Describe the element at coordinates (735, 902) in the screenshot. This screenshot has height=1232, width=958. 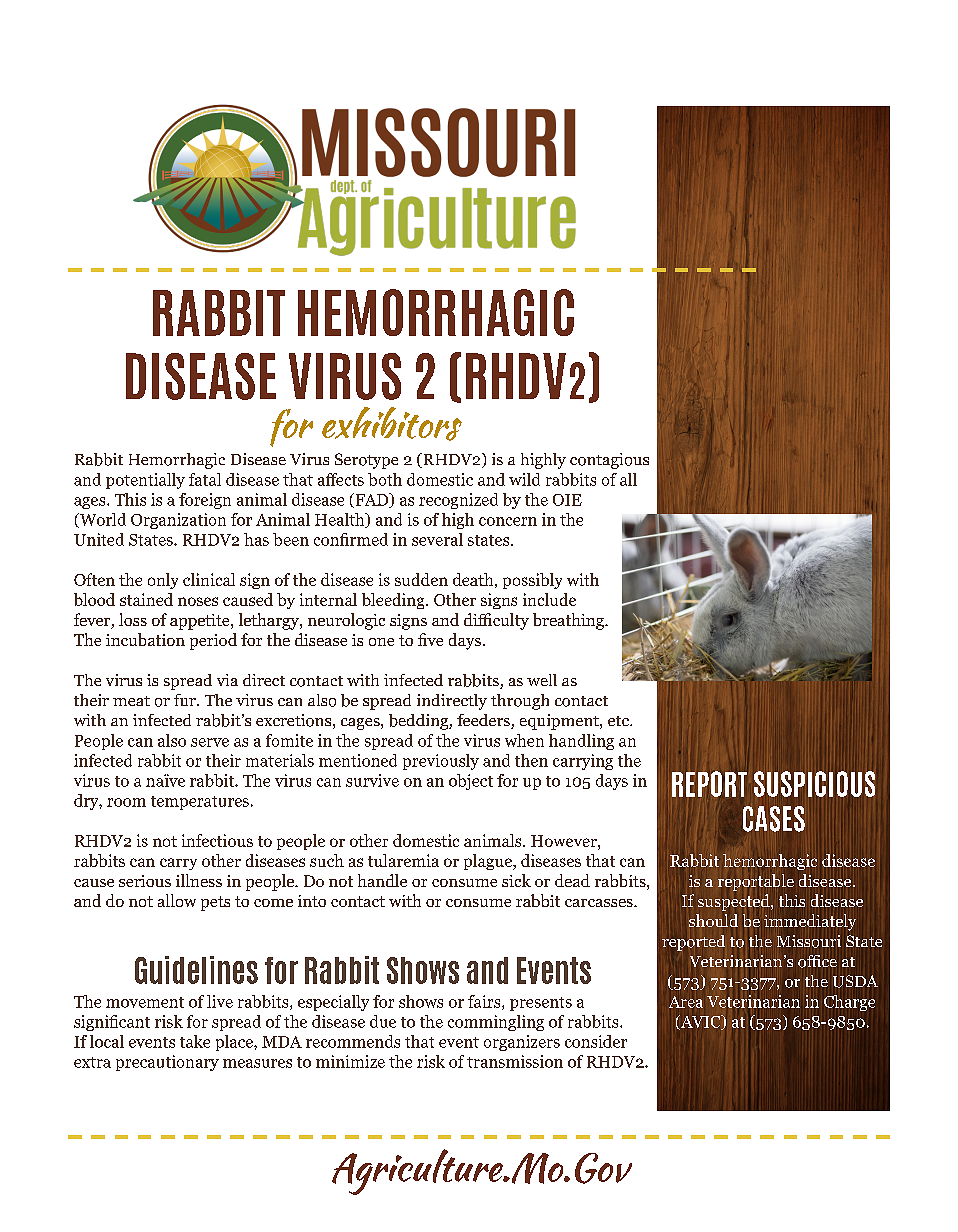
I see `suspected` at that location.
